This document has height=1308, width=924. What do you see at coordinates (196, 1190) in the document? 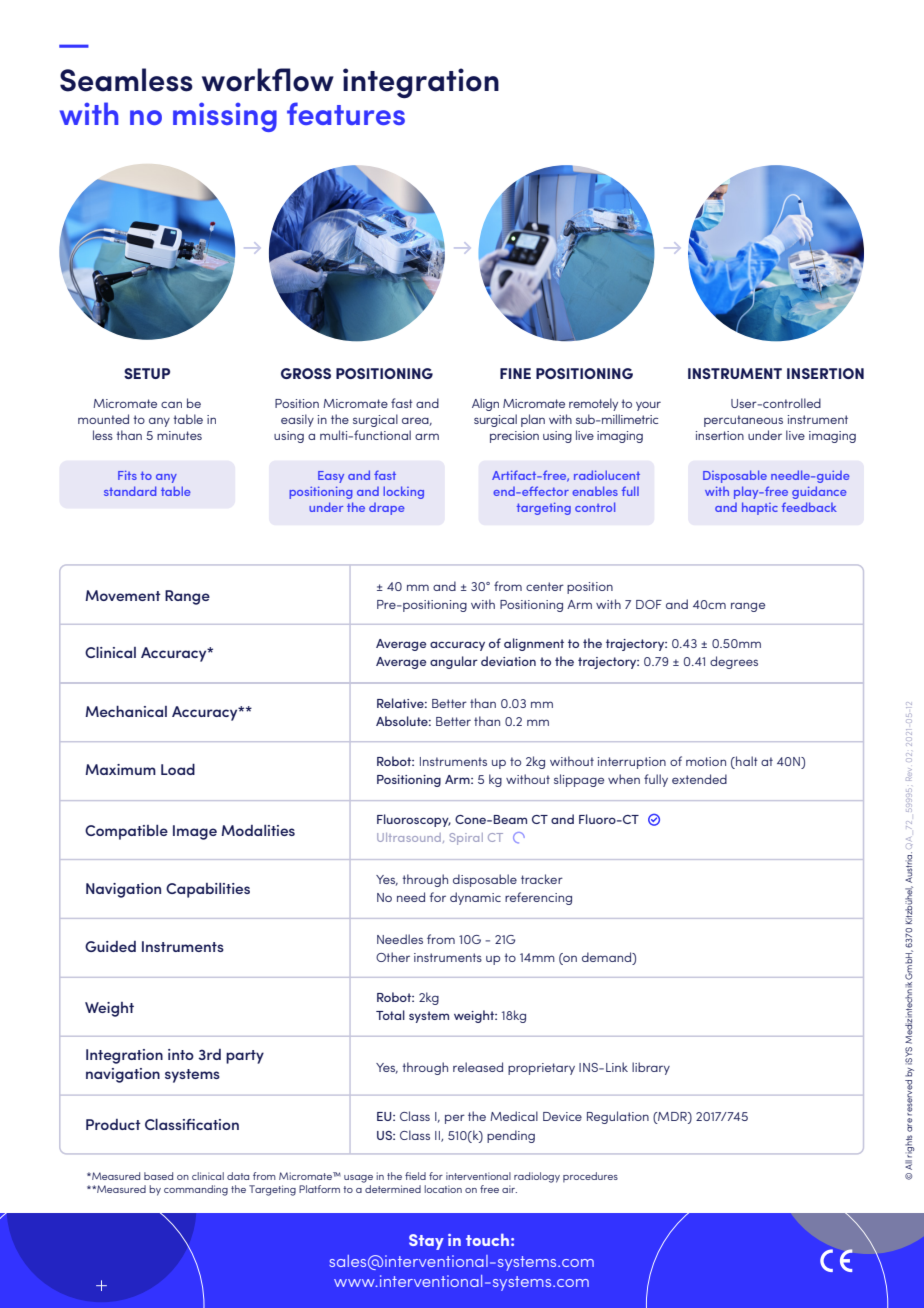
I see `commanding` at bounding box center [196, 1190].
